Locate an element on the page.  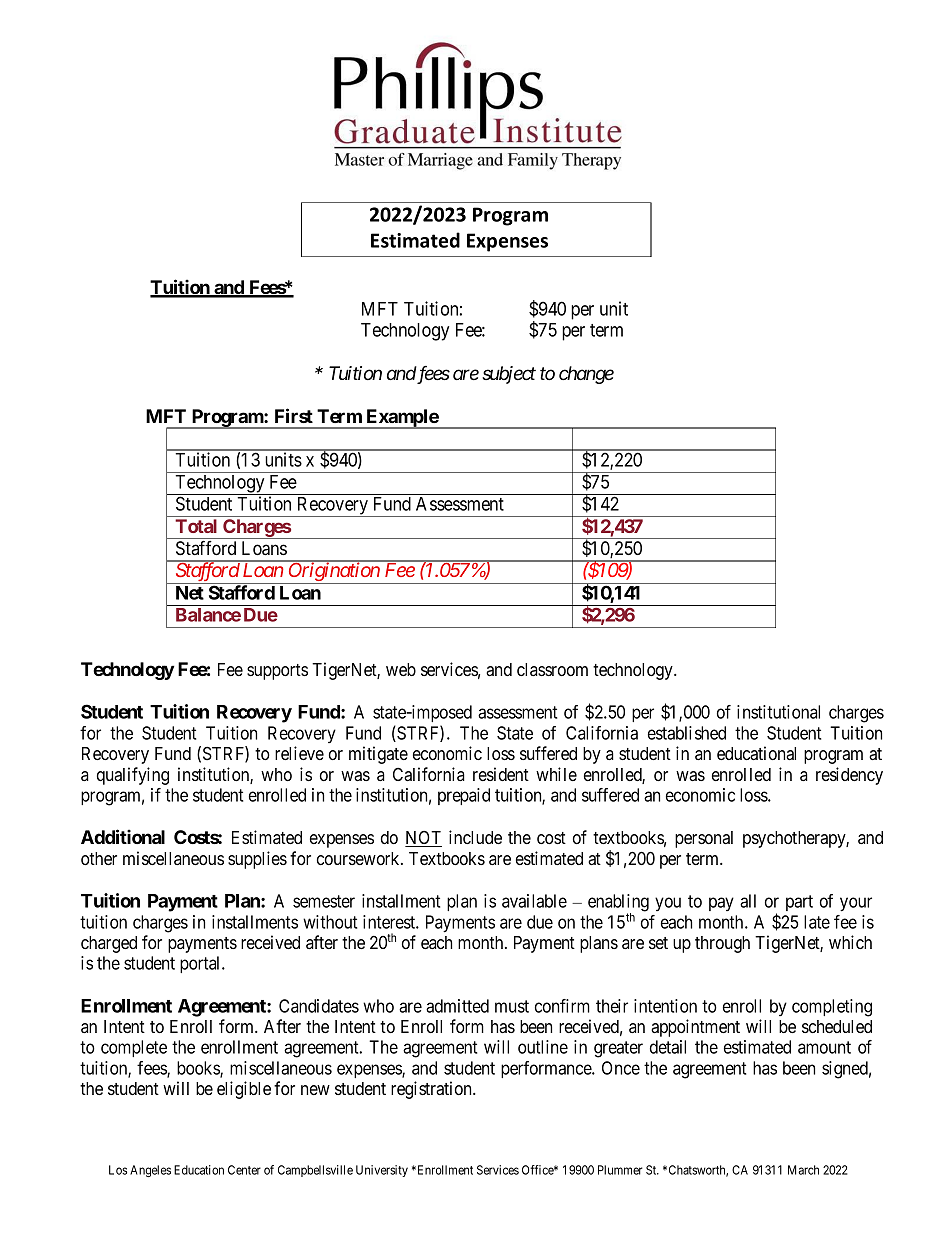
Center is located at coordinates (244, 1170).
